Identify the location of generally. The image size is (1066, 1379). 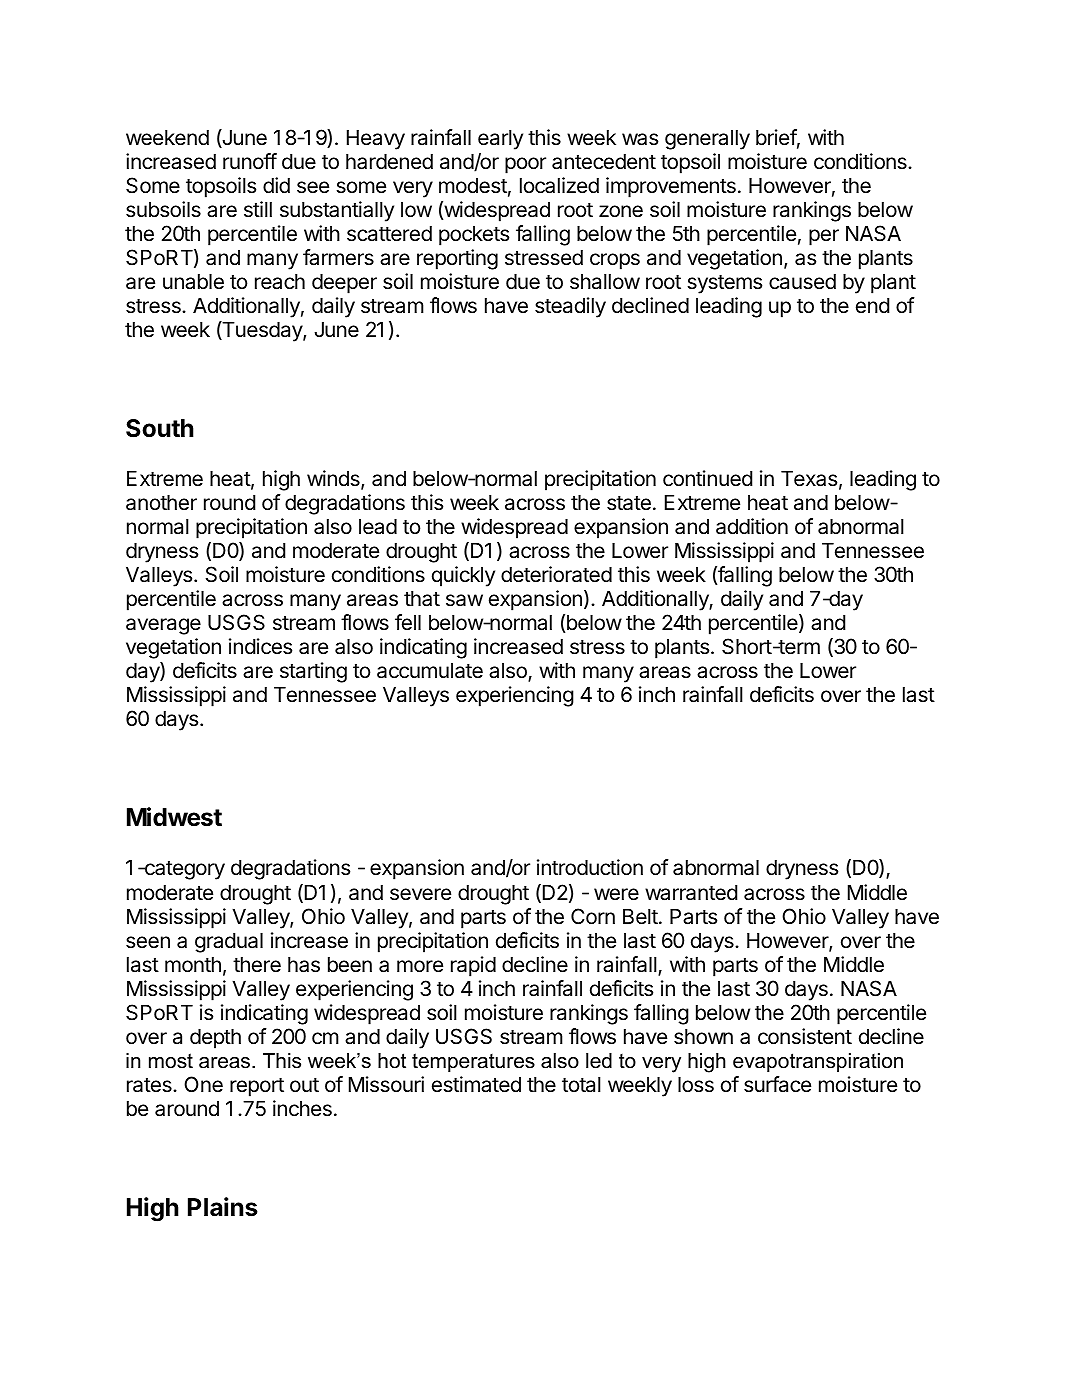
(707, 139).
